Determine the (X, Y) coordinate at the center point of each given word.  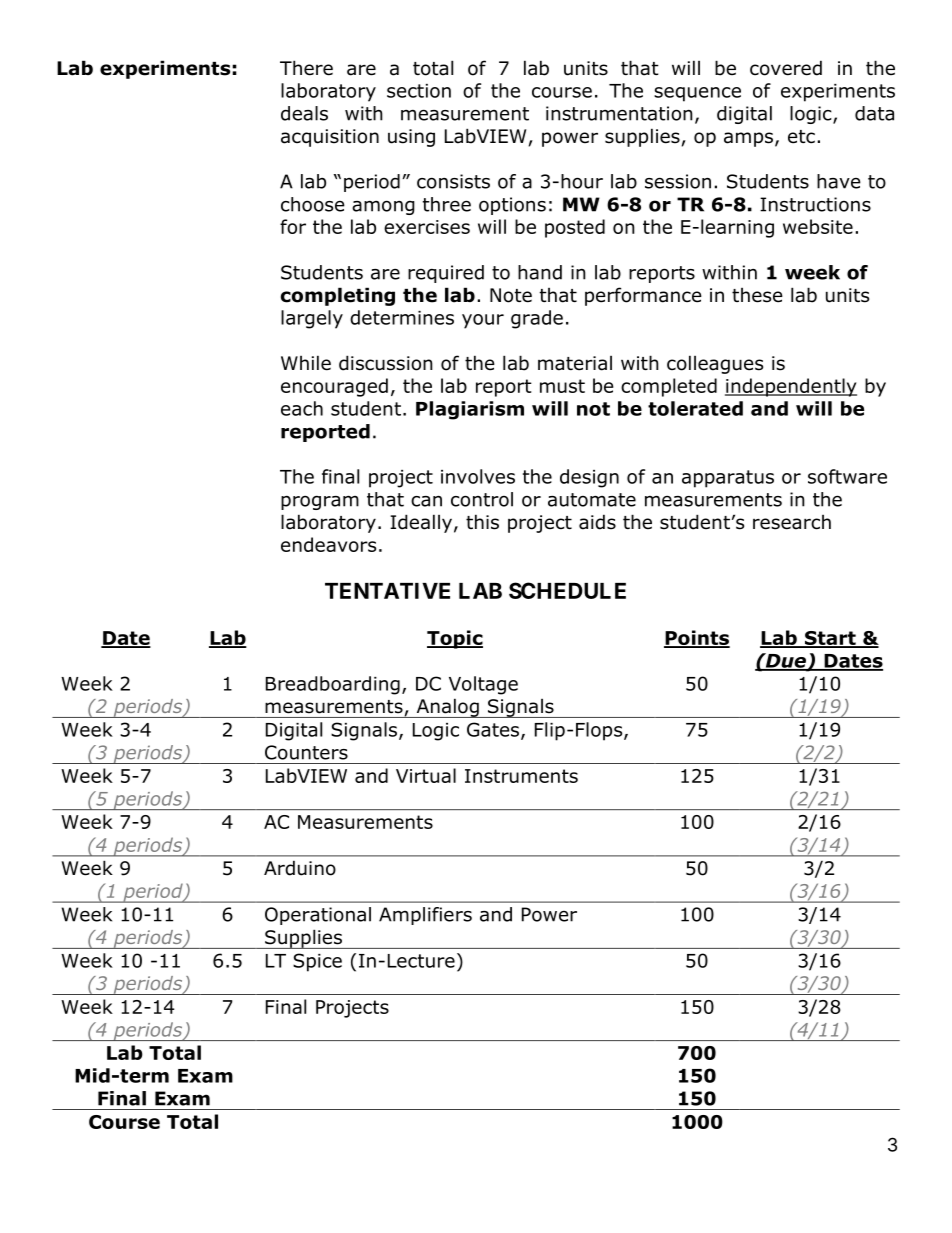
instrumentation (619, 113)
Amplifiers (425, 916)
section (419, 91)
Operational (318, 916)
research (792, 522)
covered (786, 68)
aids (597, 522)
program (320, 502)
